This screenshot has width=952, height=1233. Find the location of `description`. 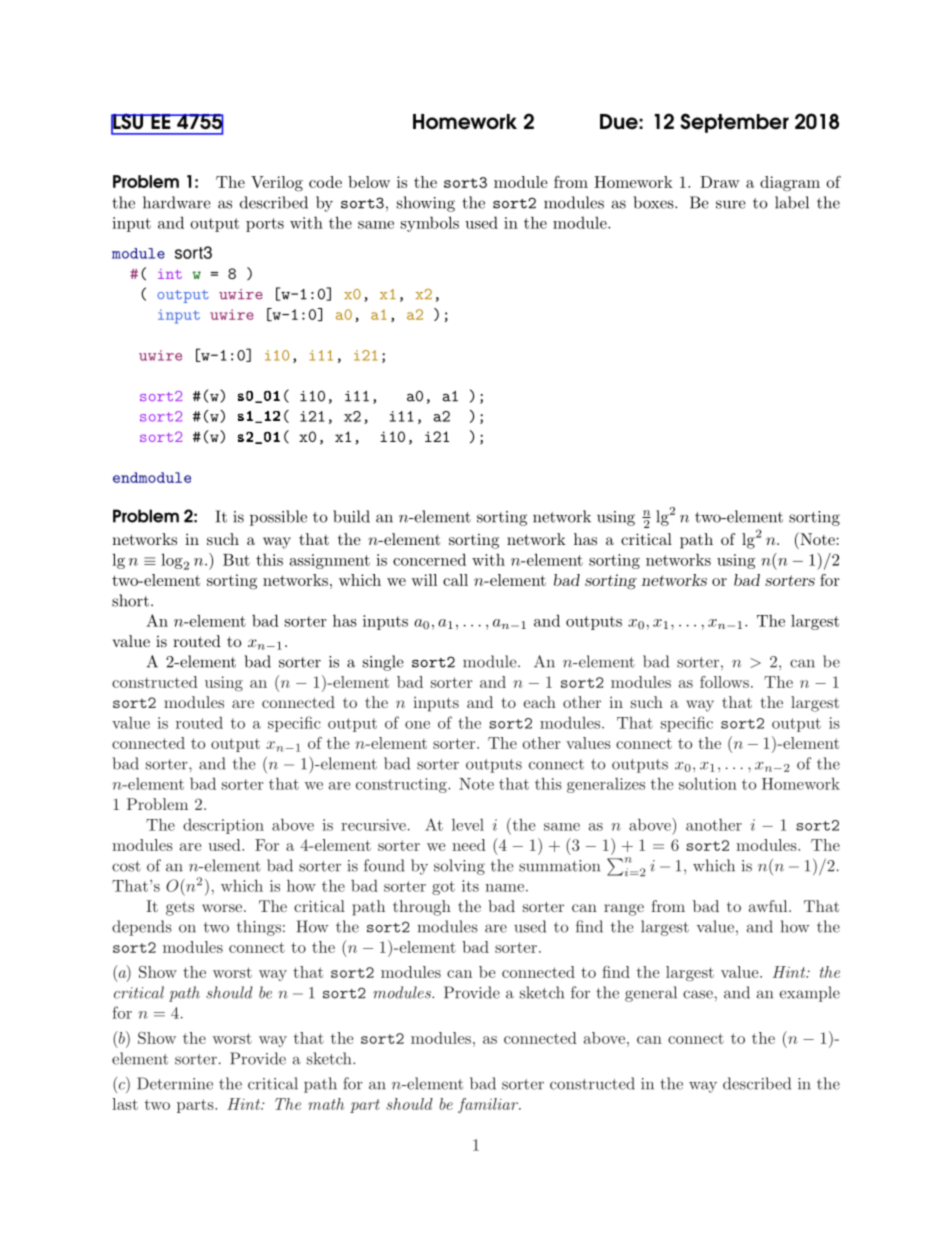

description is located at coordinates (223, 826).
